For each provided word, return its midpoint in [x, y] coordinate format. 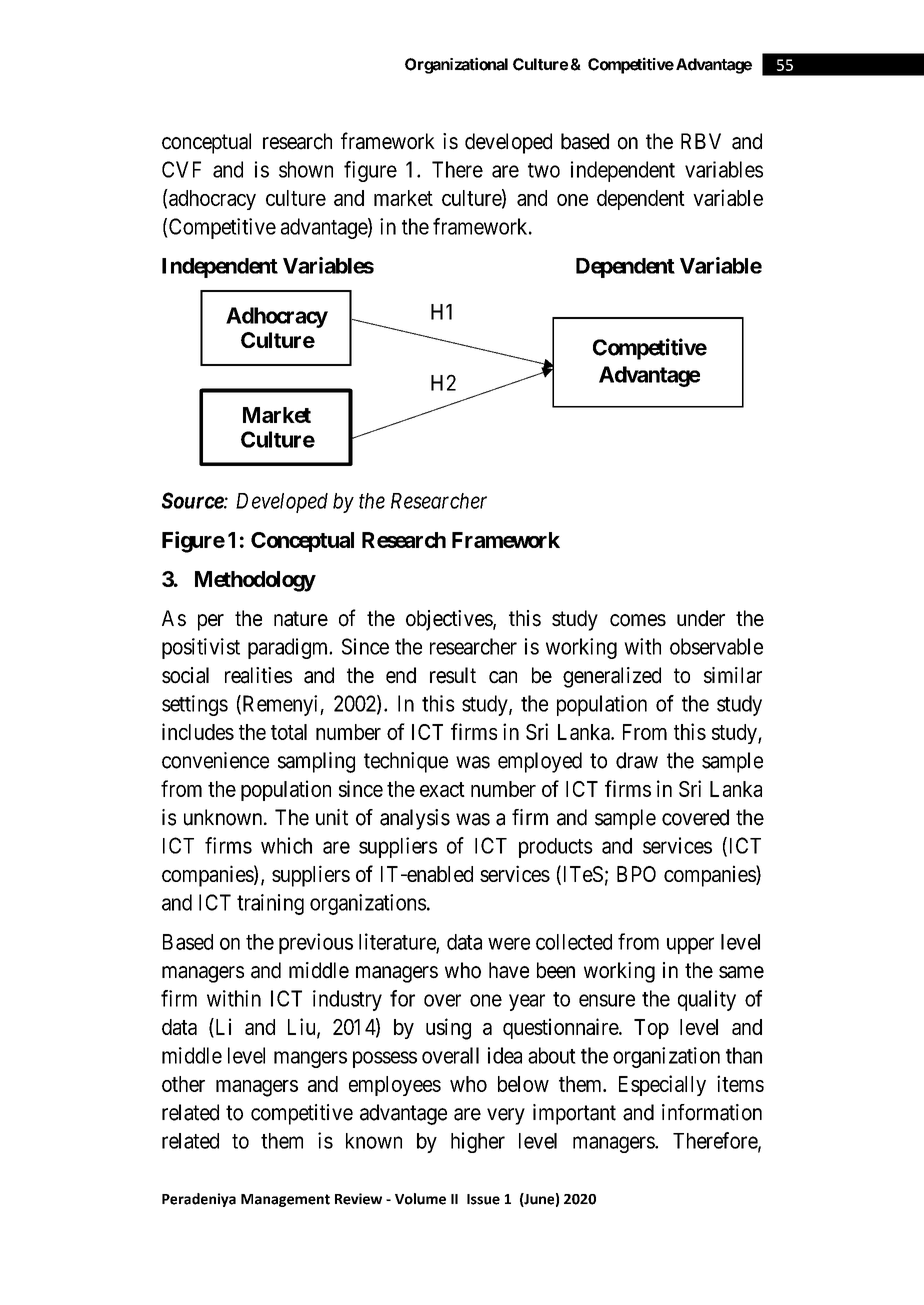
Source [193, 500]
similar [733, 675]
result [453, 675]
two [544, 170]
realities [258, 675]
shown [306, 169]
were [509, 943]
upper [690, 945]
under [701, 618]
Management [285, 1200]
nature [301, 619]
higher [478, 1142]
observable [716, 646]
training [270, 904]
